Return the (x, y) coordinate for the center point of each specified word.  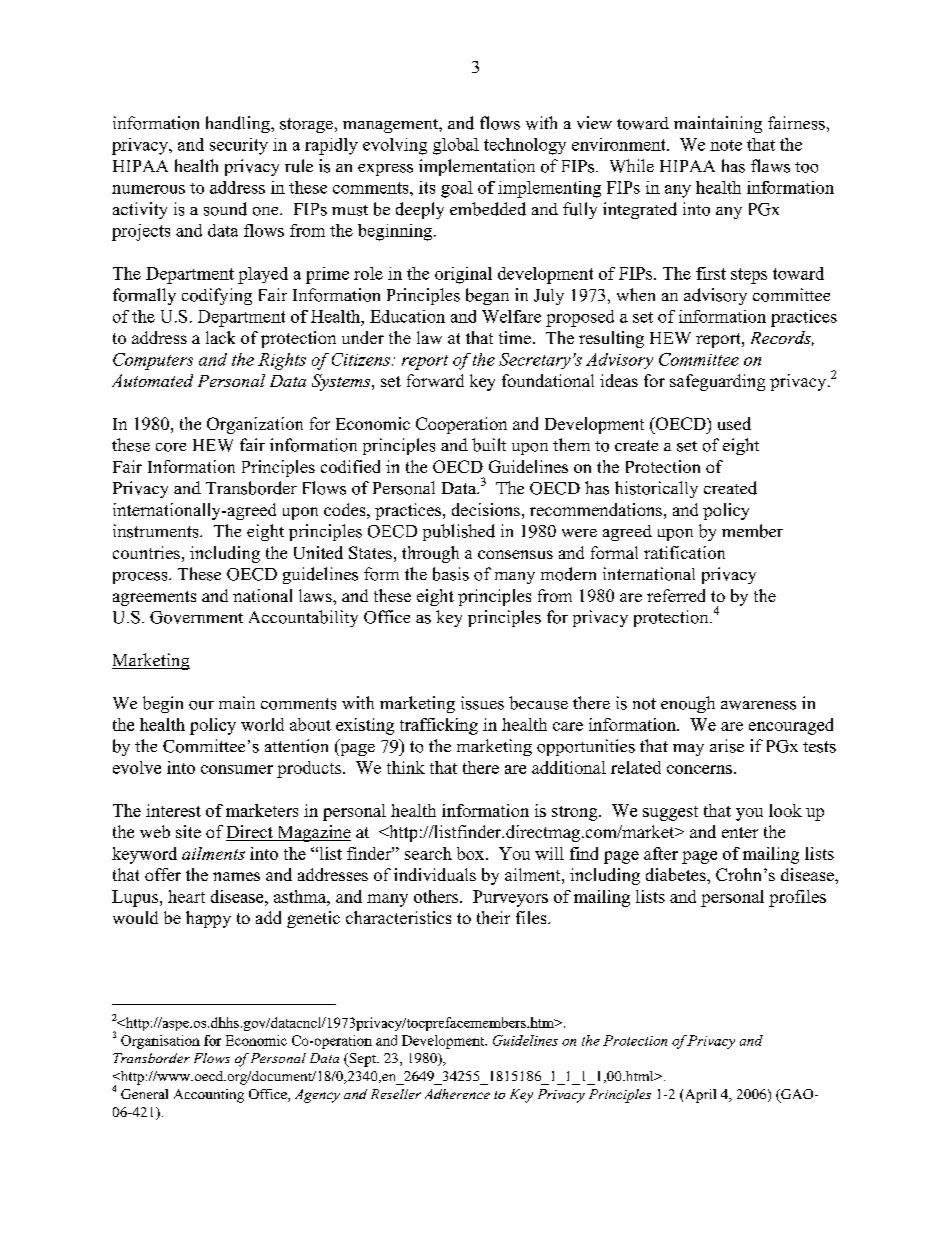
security (239, 146)
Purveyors (510, 898)
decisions (486, 509)
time (515, 337)
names (236, 876)
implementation (477, 167)
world (262, 724)
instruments (157, 531)
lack (220, 337)
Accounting (209, 1096)
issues (482, 703)
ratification (684, 552)
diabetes (677, 874)
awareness (758, 705)
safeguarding (717, 382)
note (726, 145)
